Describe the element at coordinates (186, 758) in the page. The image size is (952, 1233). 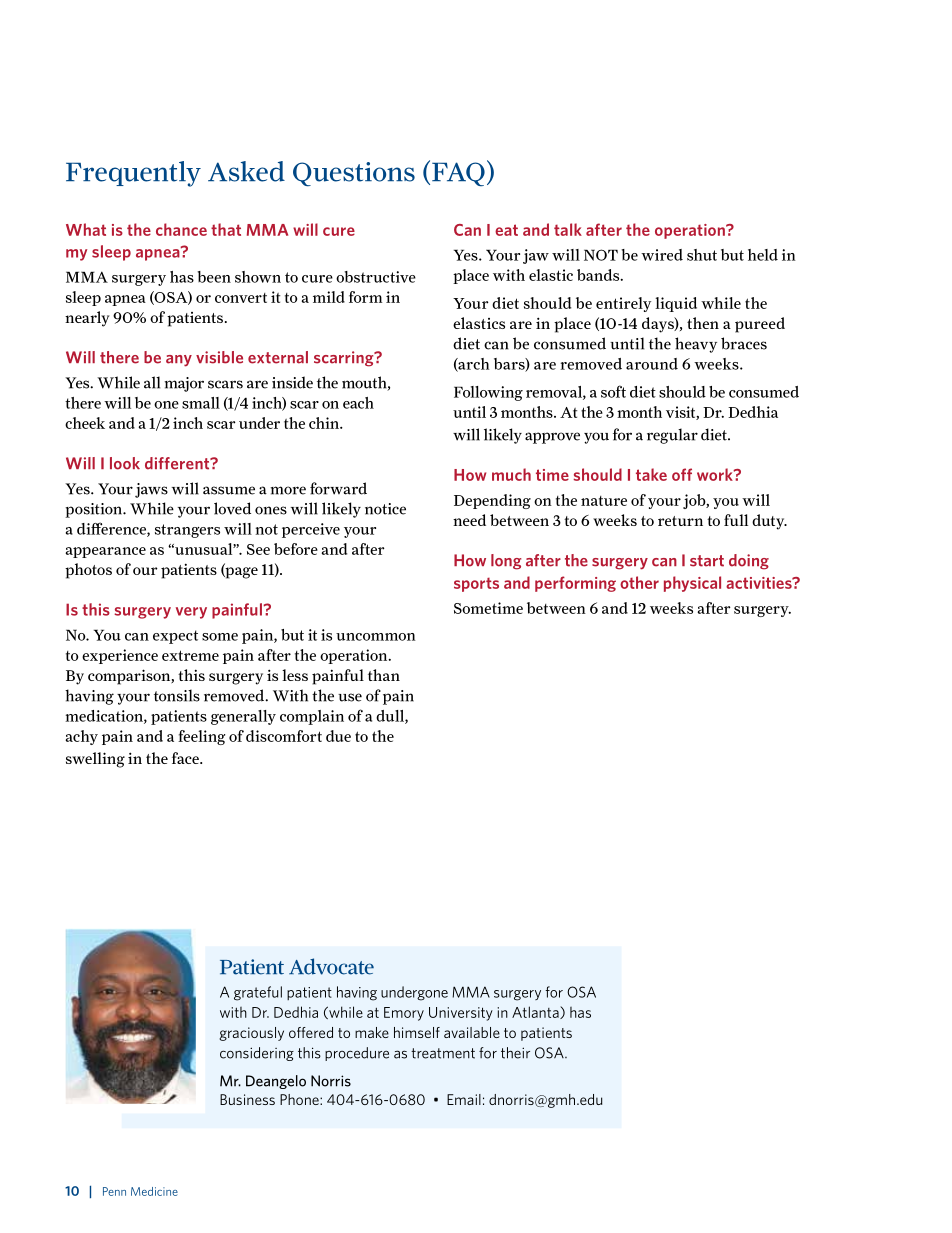
I see `face` at that location.
